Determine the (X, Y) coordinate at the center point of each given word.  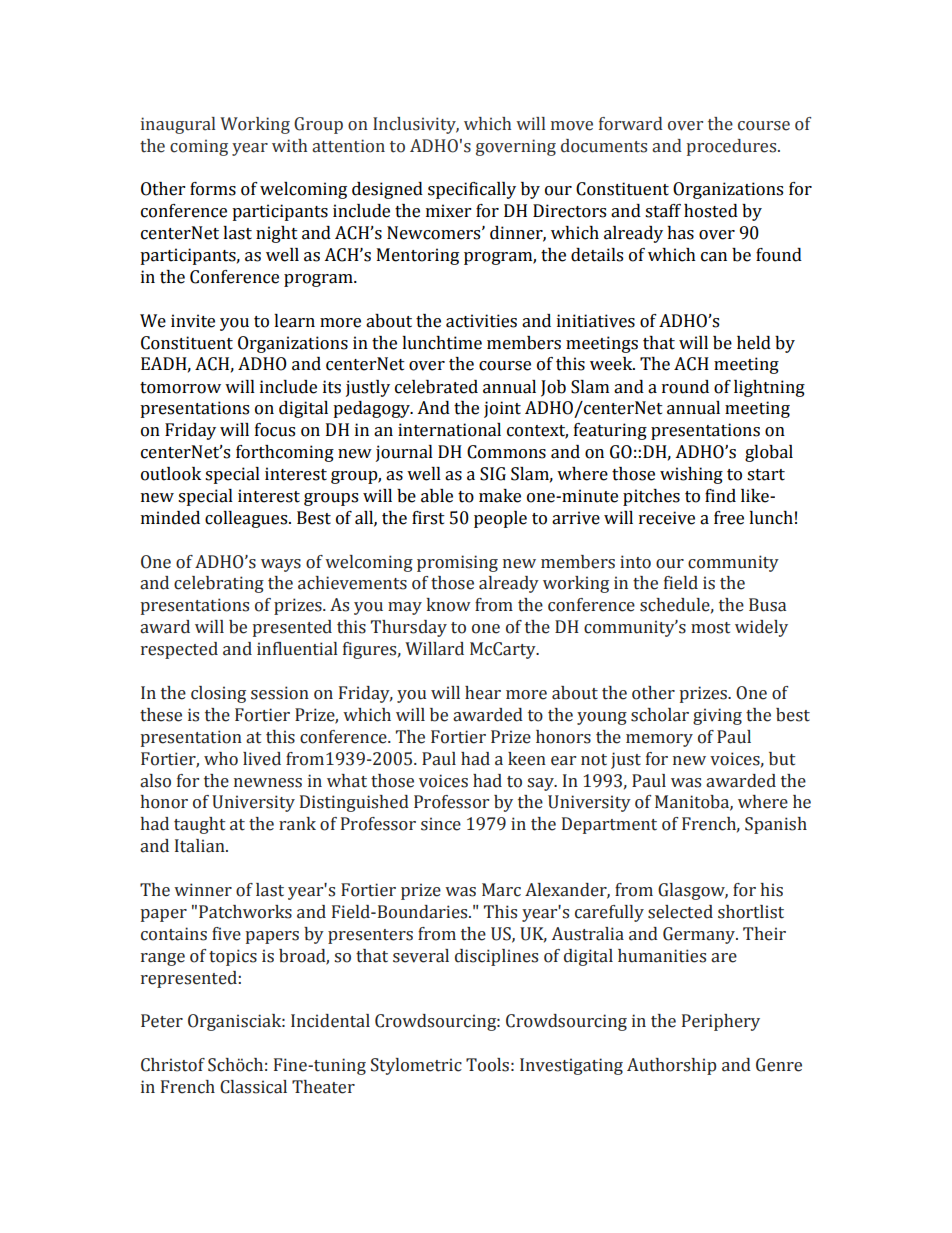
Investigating (571, 1066)
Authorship (671, 1066)
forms (213, 189)
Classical (253, 1087)
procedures (733, 147)
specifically (472, 190)
